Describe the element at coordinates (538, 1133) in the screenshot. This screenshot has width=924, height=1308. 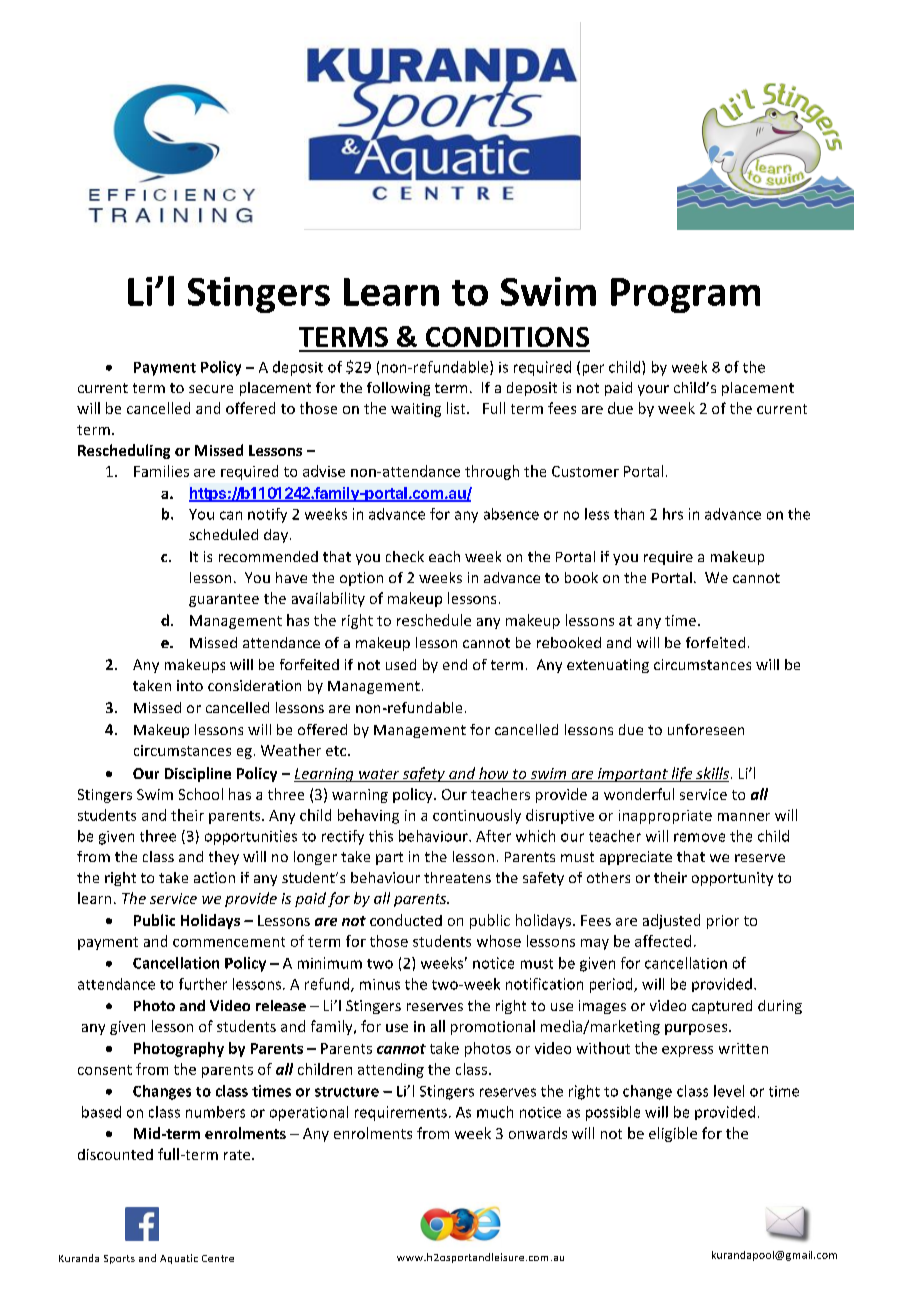
I see `onwards` at that location.
